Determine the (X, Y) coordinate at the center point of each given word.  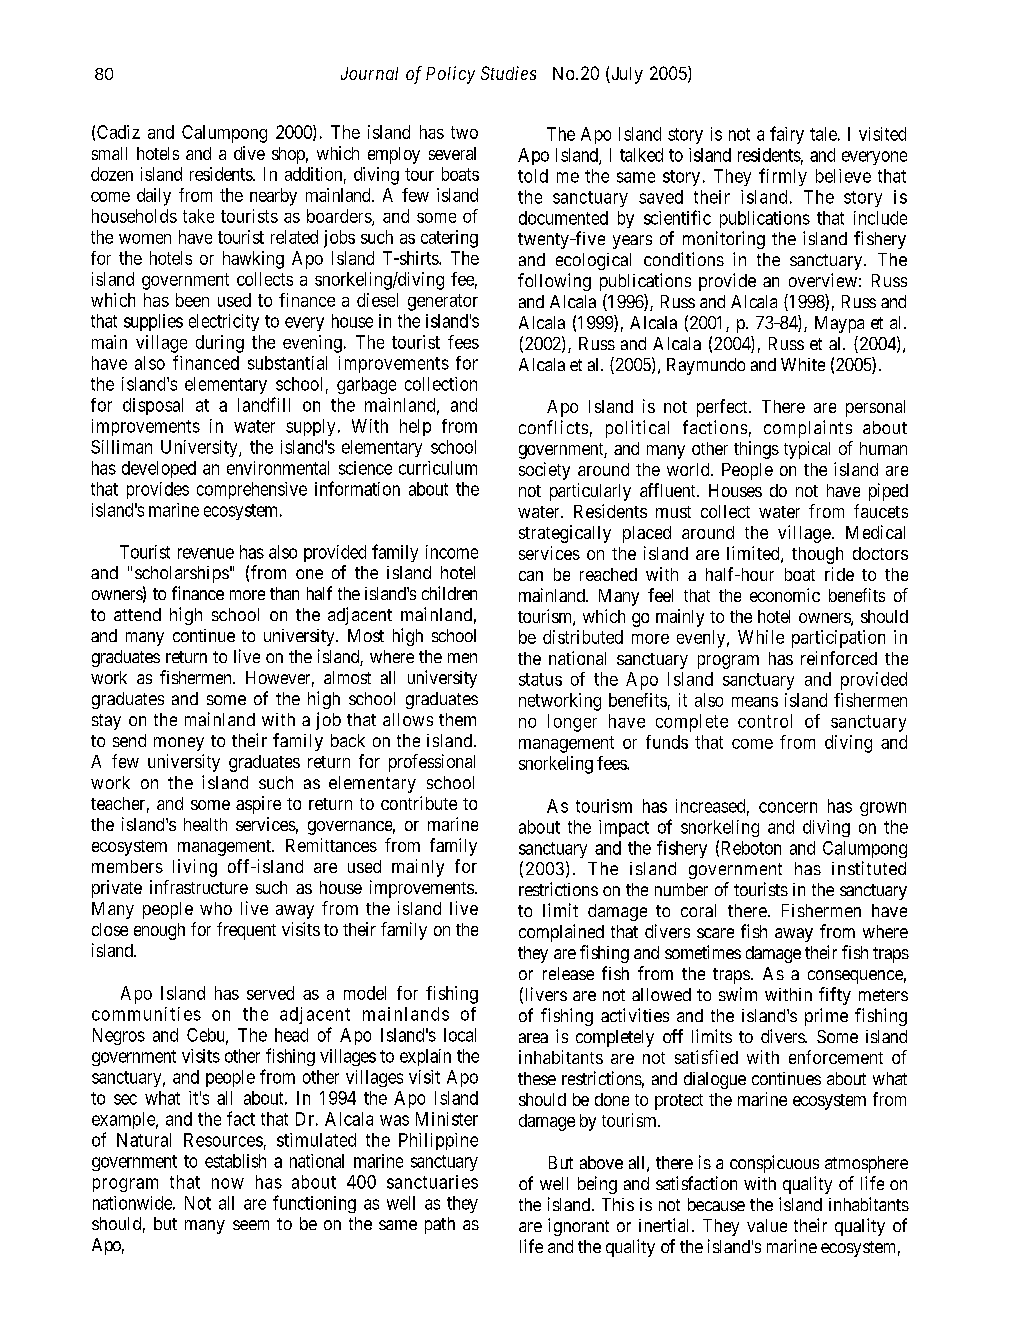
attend (137, 614)
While (761, 637)
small (109, 153)
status (540, 679)
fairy (787, 135)
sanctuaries (432, 1182)
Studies (508, 73)
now (228, 1183)
